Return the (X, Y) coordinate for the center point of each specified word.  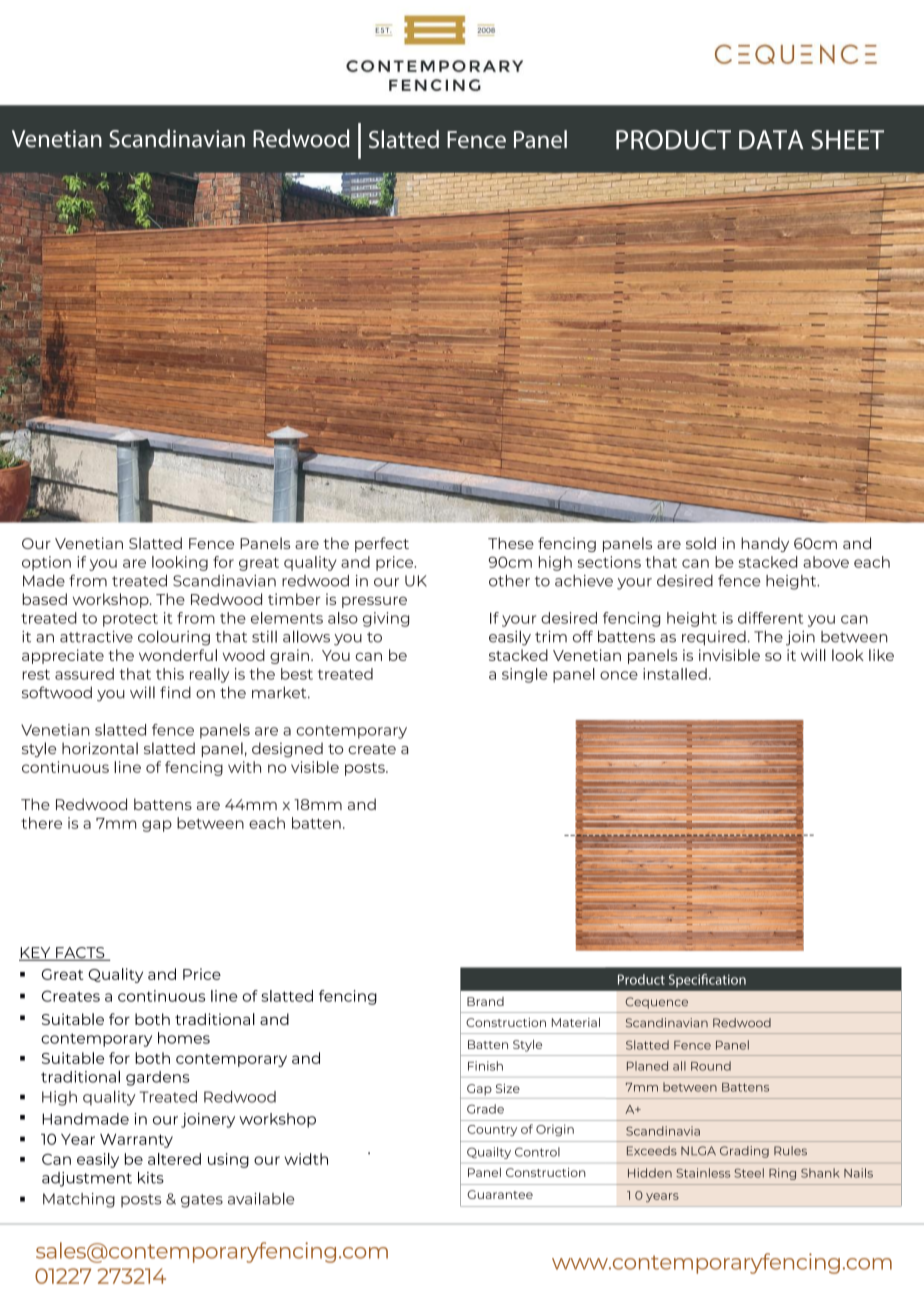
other (509, 581)
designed (287, 749)
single (525, 675)
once (619, 675)
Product (641, 979)
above (826, 562)
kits (151, 1178)
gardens (158, 1078)
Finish (485, 1066)
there (41, 823)
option (46, 563)
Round (711, 1066)
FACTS (80, 954)
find (175, 692)
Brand (485, 1001)
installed (675, 674)
